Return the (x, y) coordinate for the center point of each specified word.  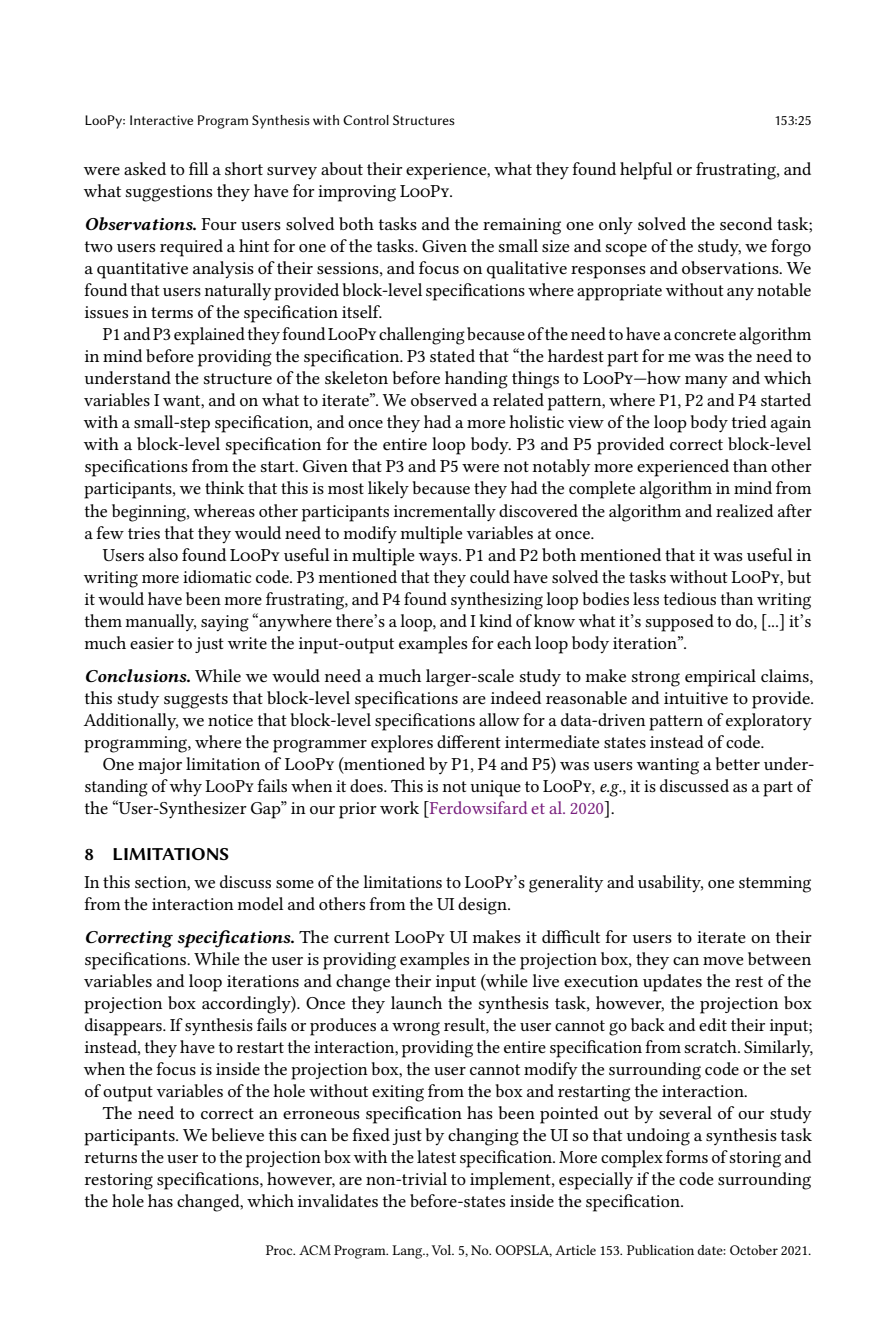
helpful (646, 171)
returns (111, 1157)
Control (366, 120)
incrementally (445, 513)
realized (745, 510)
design (483, 906)
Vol (443, 1250)
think (224, 487)
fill (198, 168)
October (754, 1250)
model (260, 903)
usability (670, 884)
